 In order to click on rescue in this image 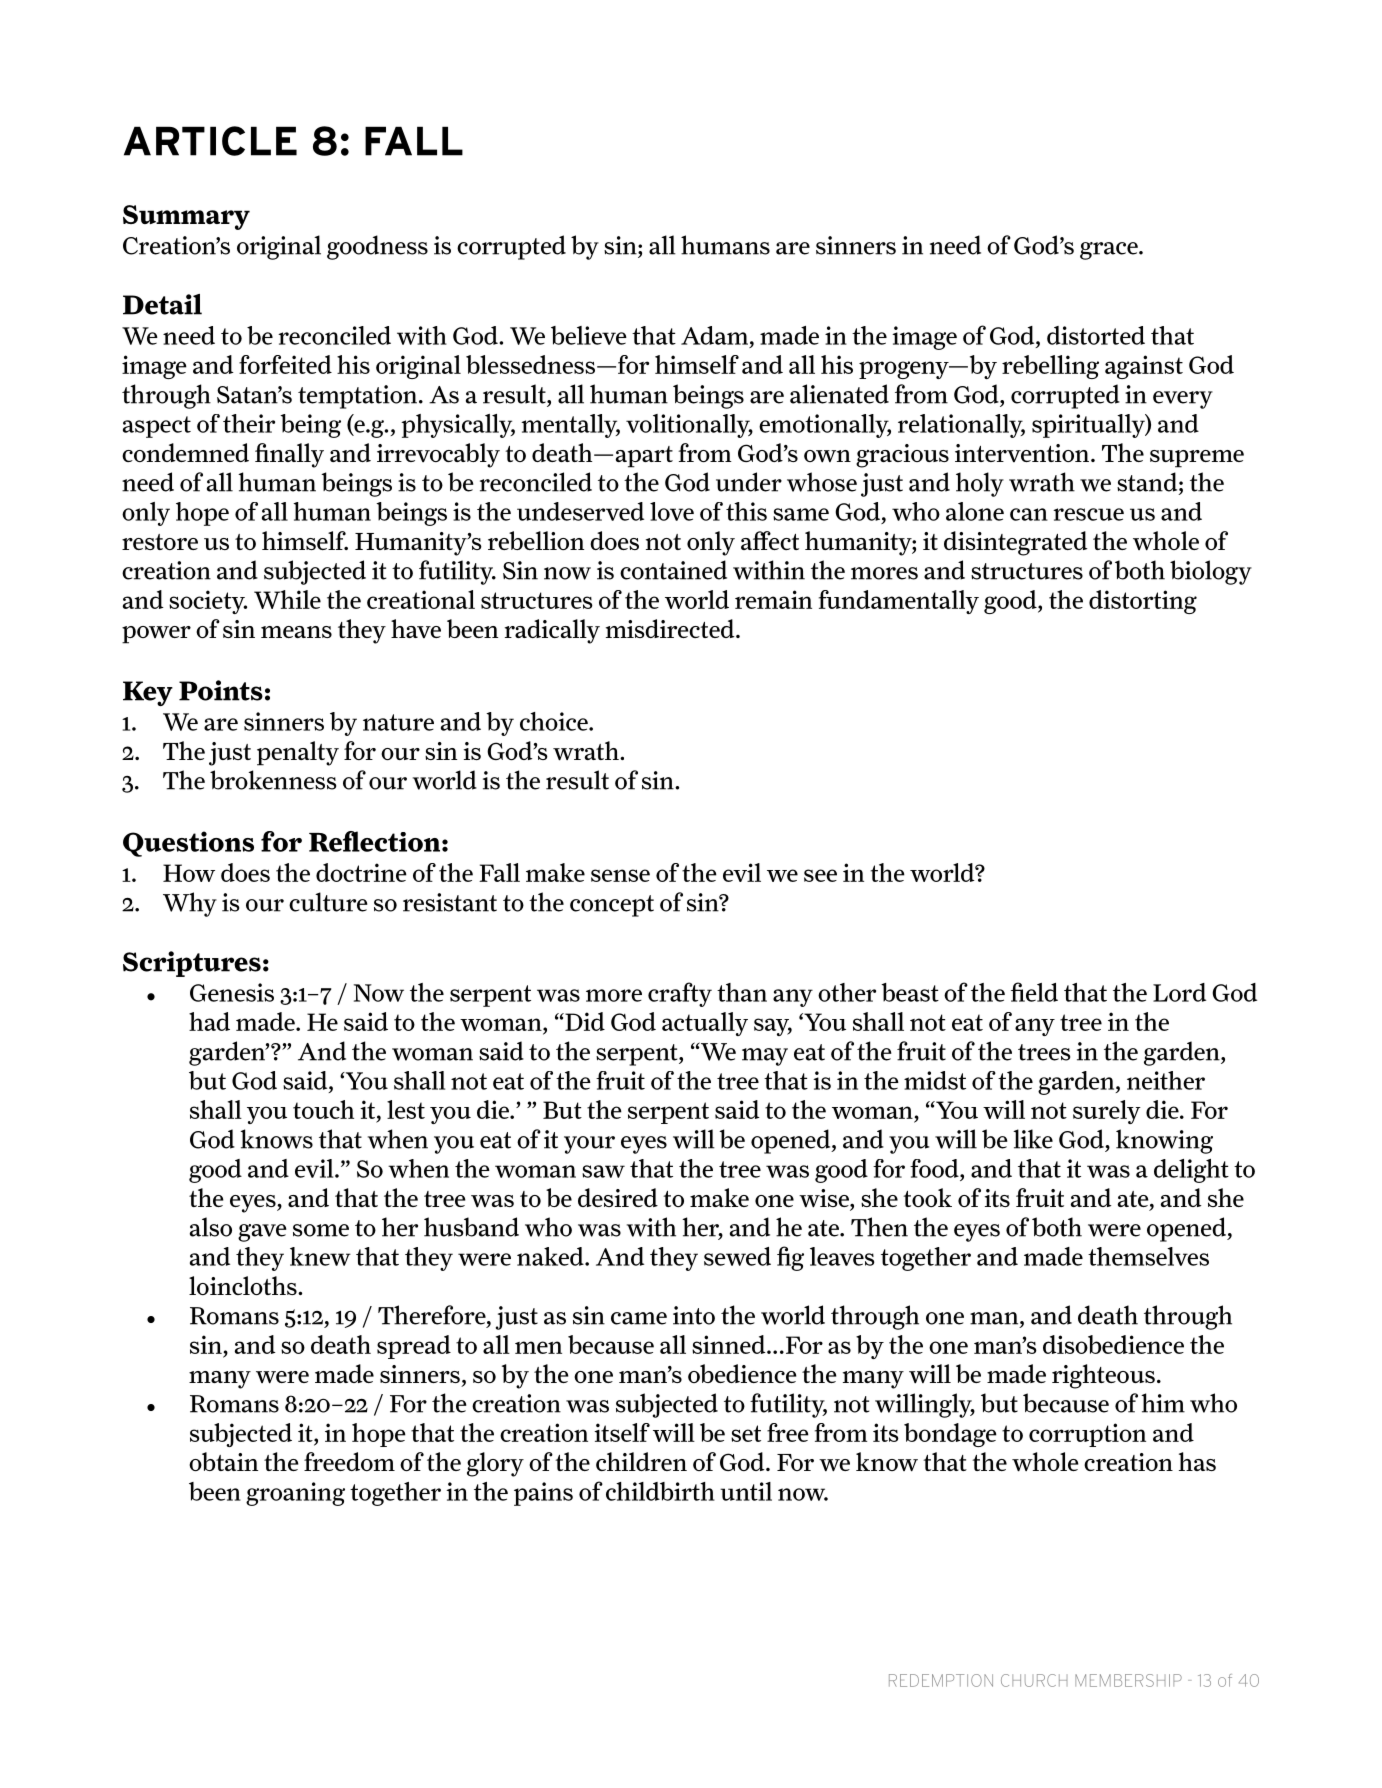, I will do `click(1088, 514)`.
